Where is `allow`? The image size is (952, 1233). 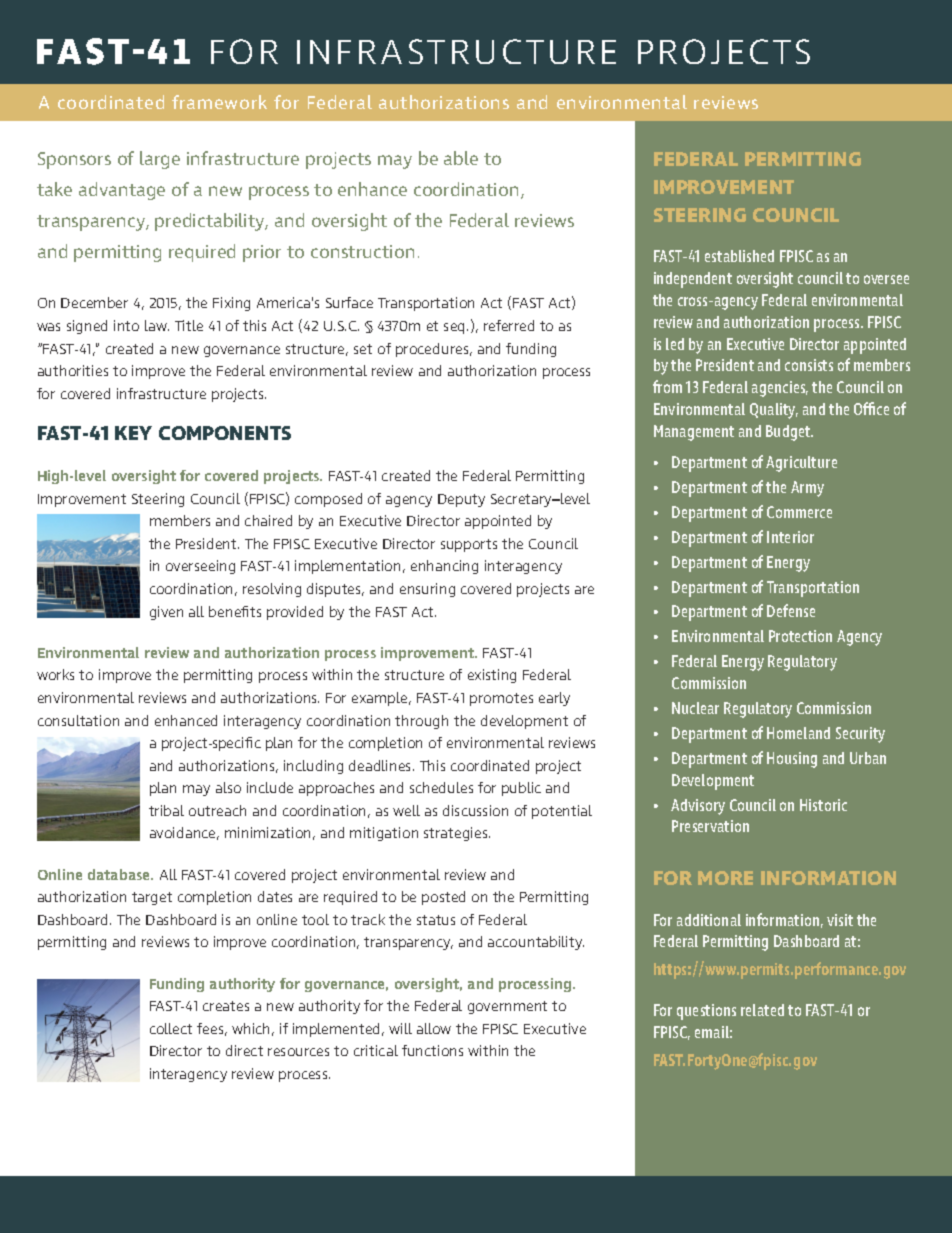 allow is located at coordinates (434, 1028).
